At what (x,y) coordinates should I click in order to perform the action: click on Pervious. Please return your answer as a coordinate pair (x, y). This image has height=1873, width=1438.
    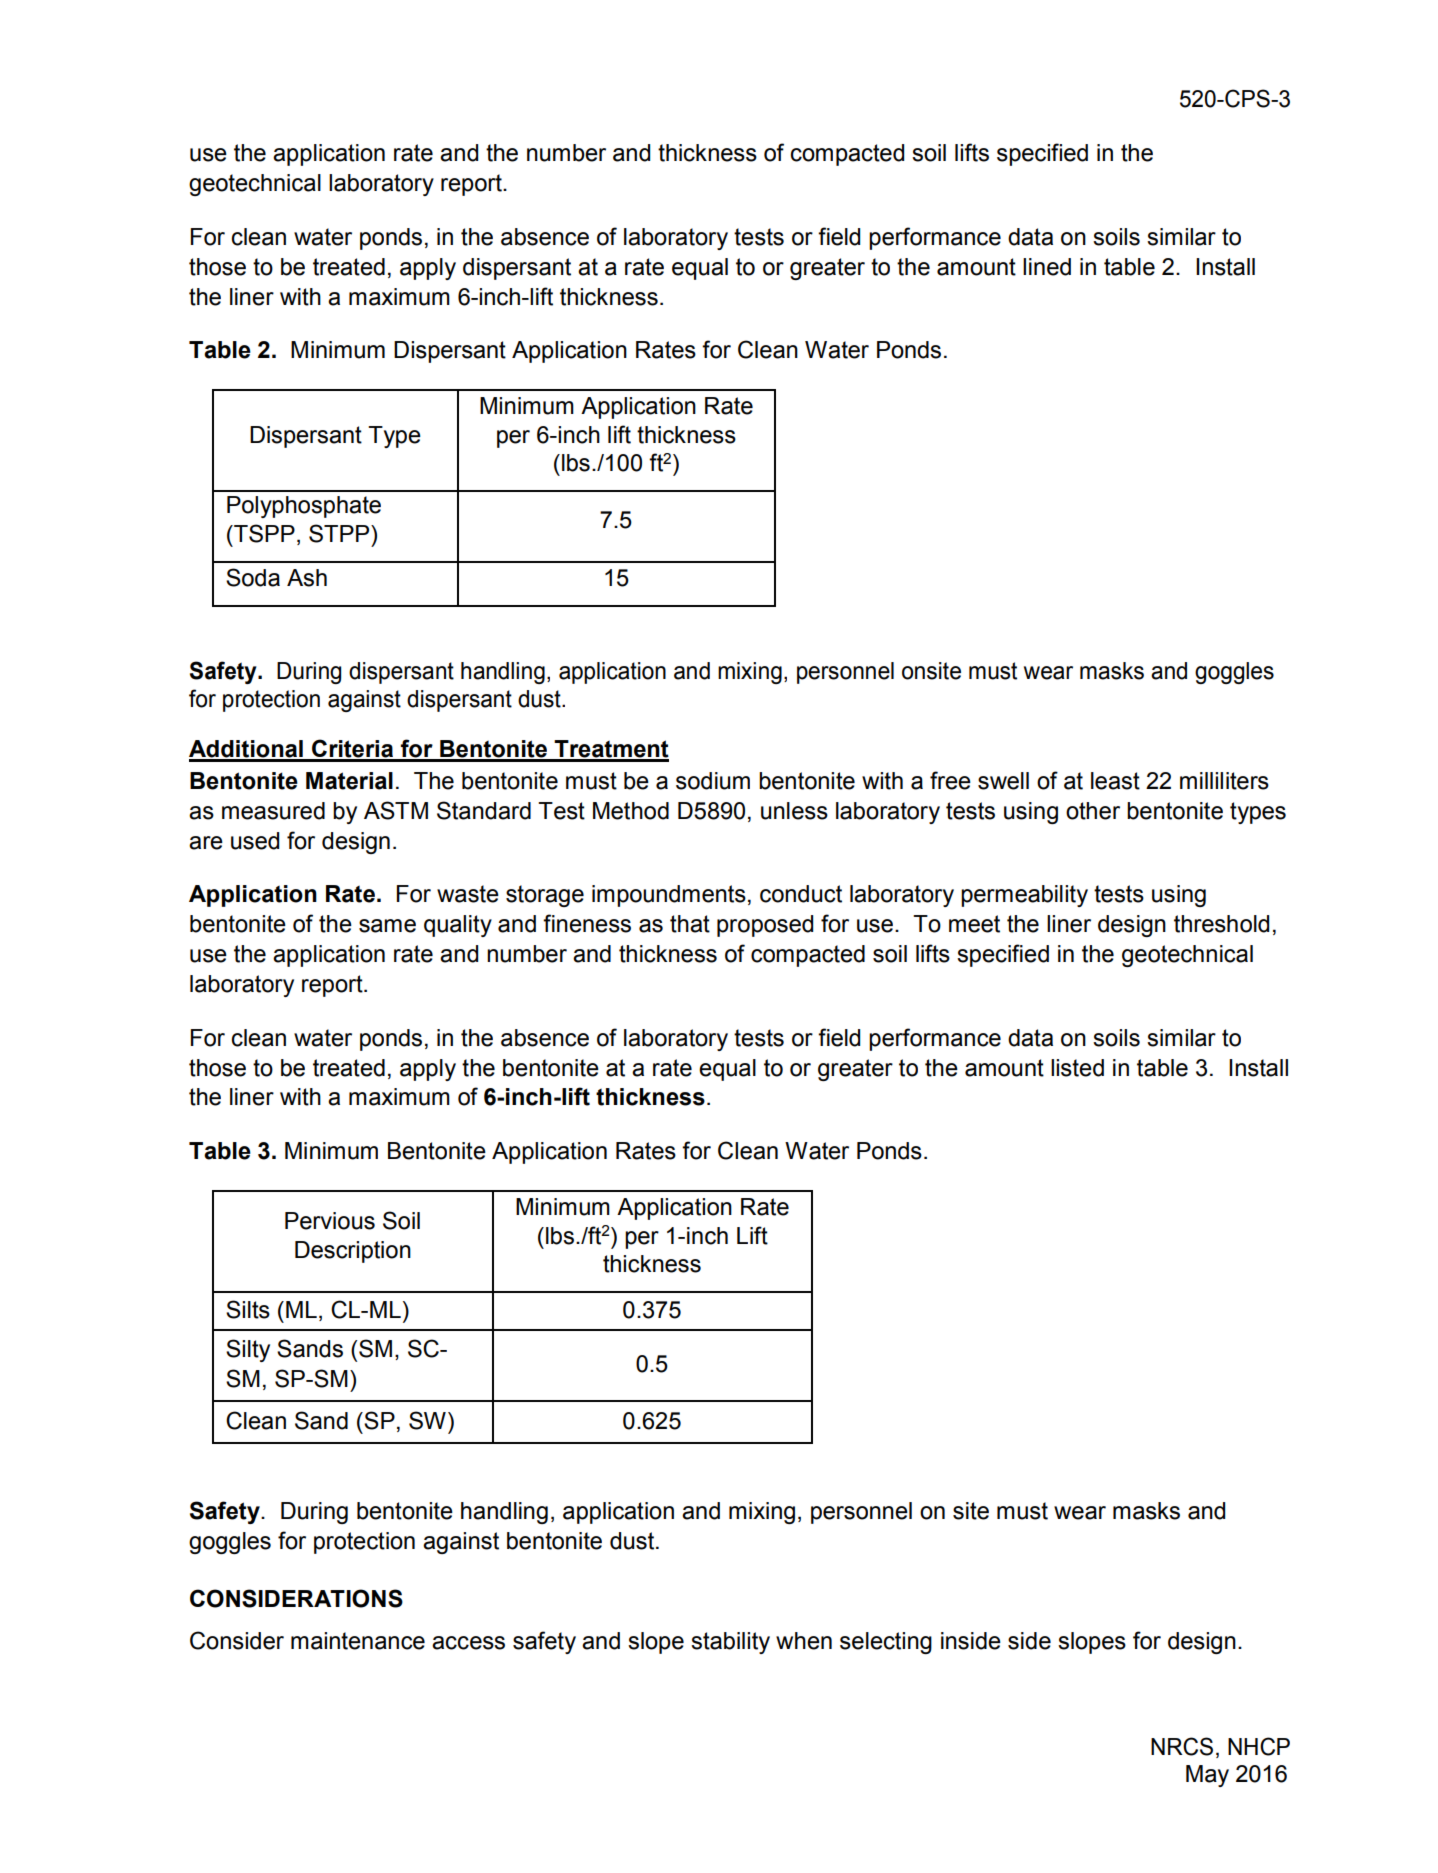
    Looking at the image, I should click on (330, 1221).
